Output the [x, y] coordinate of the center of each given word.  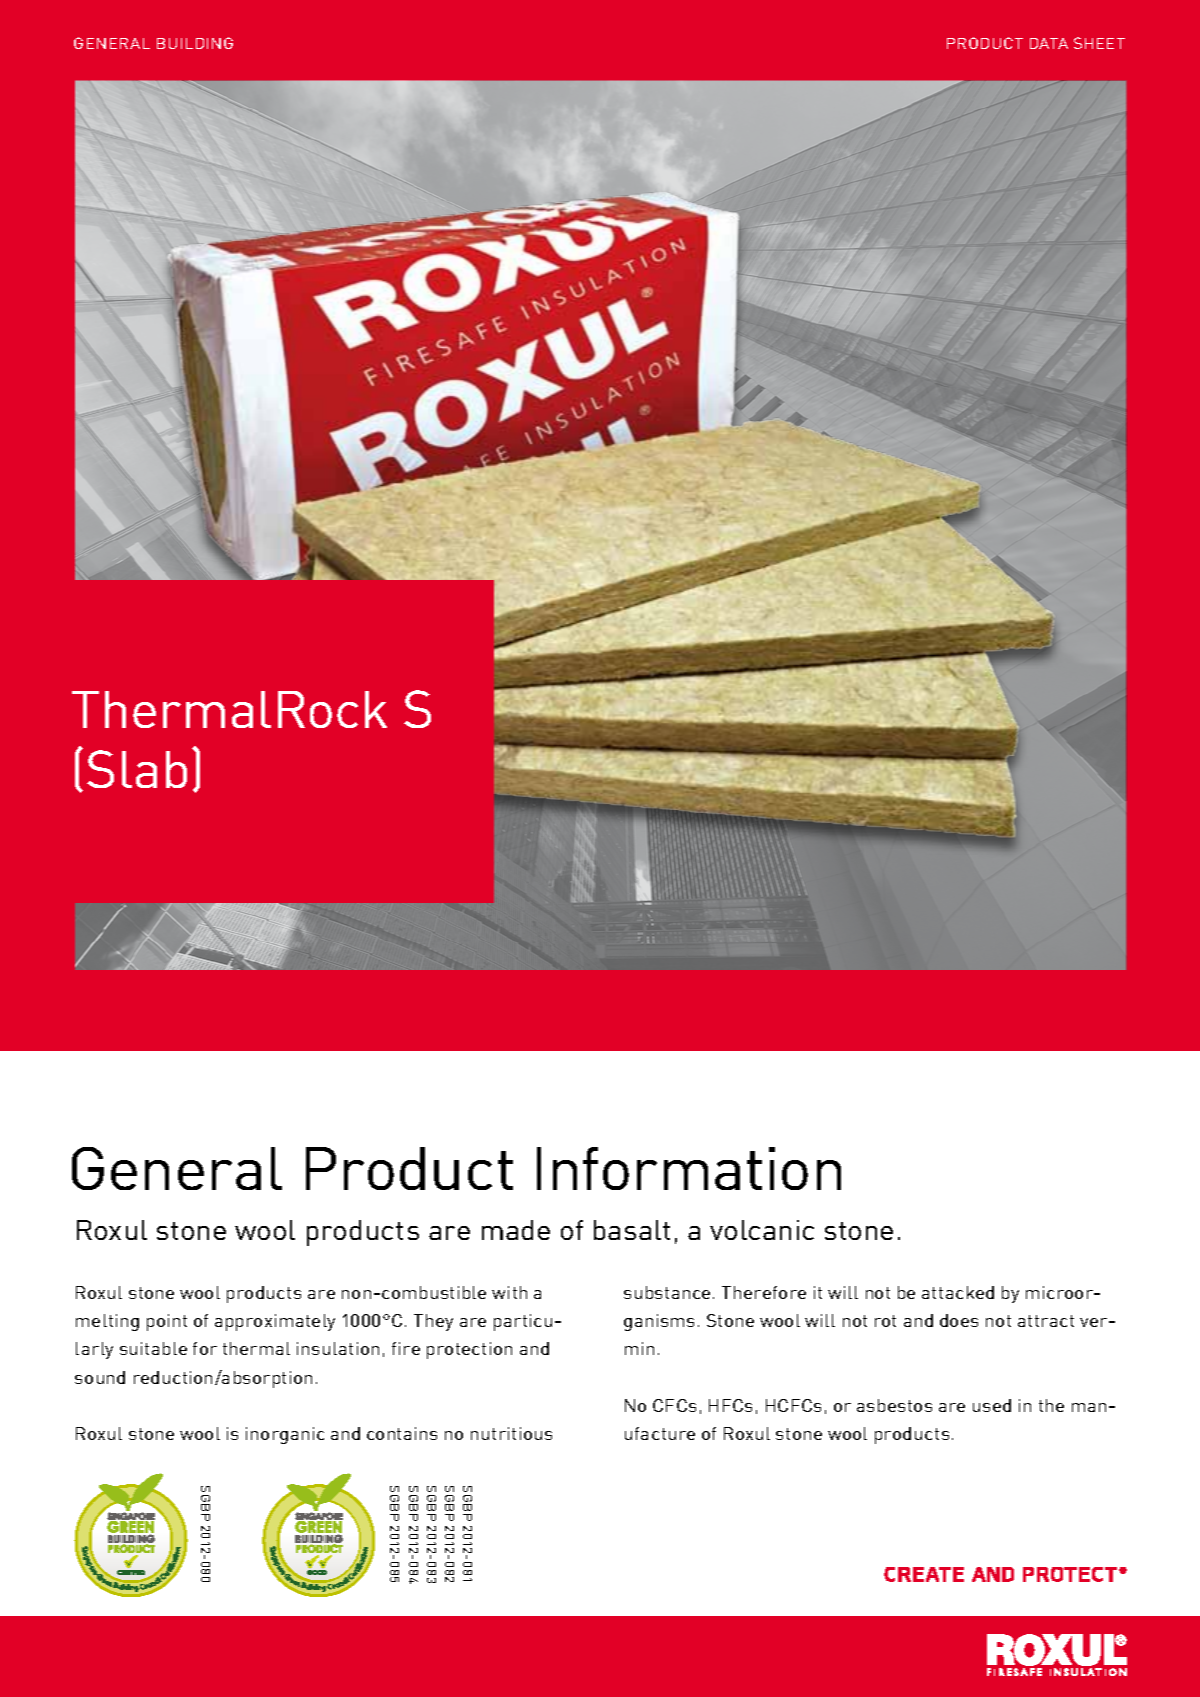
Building [195, 43]
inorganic [285, 1435]
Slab [137, 769]
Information [689, 1168]
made [516, 1230]
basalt [632, 1230]
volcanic [762, 1230]
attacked [958, 1292]
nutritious [511, 1433]
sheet [1099, 43]
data [1049, 43]
